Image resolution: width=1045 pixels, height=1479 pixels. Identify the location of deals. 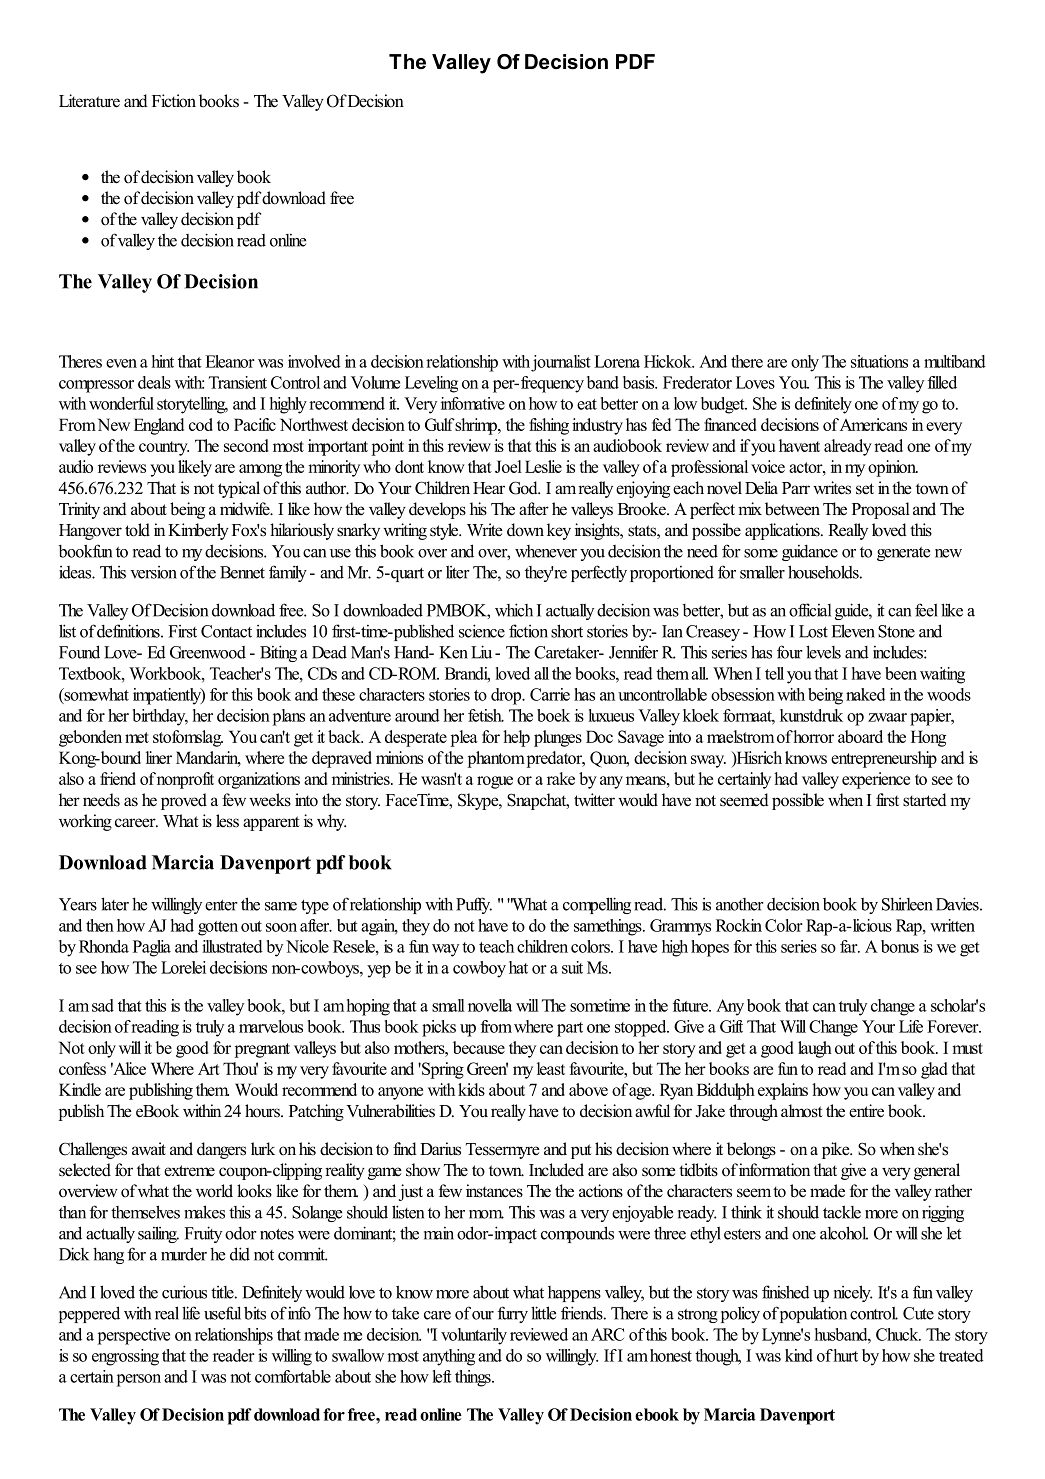
(154, 382).
